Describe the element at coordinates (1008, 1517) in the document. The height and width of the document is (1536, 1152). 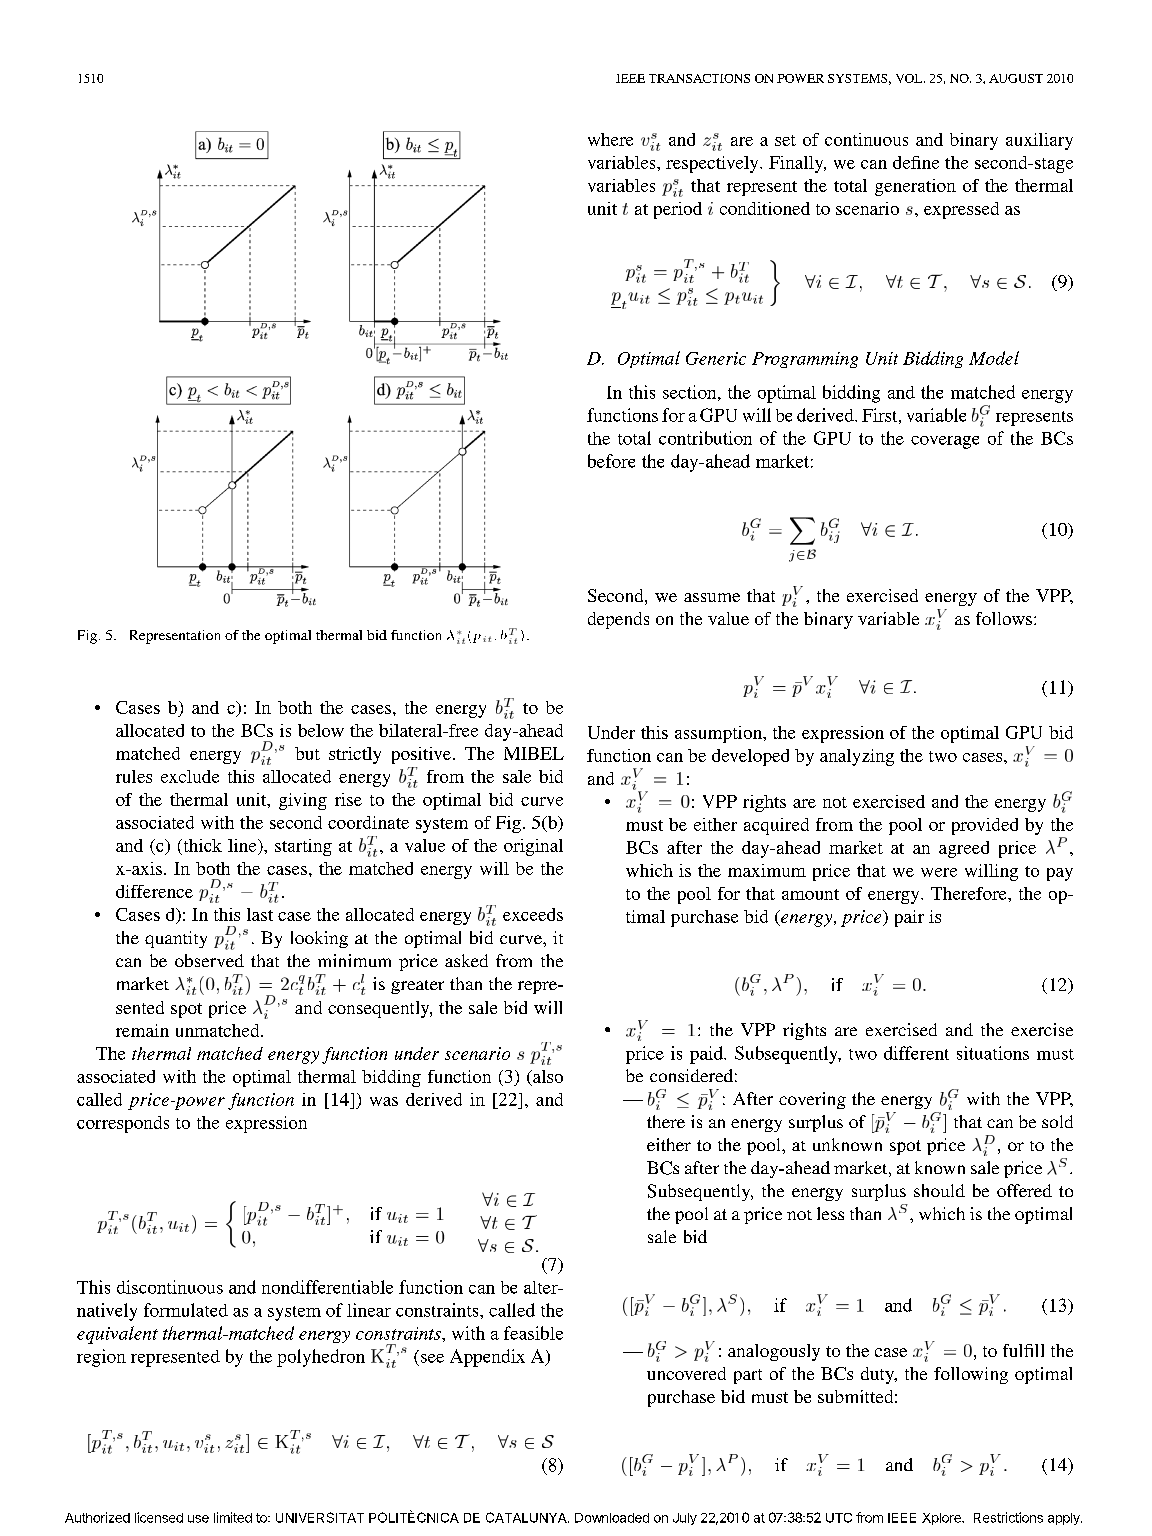
I see `Restrictions` at that location.
